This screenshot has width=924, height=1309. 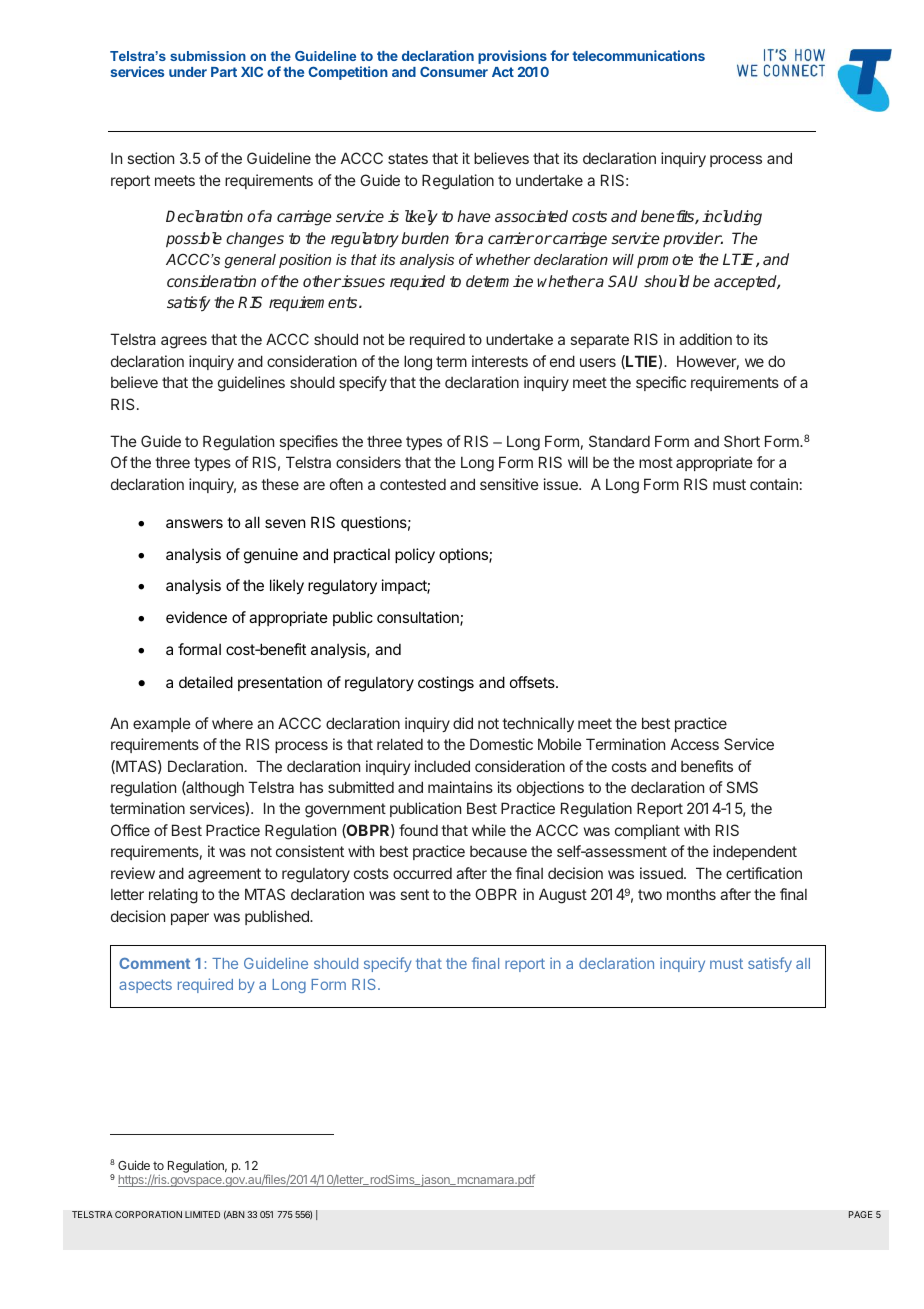 What do you see at coordinates (184, 342) in the screenshot?
I see `agrees` at bounding box center [184, 342].
